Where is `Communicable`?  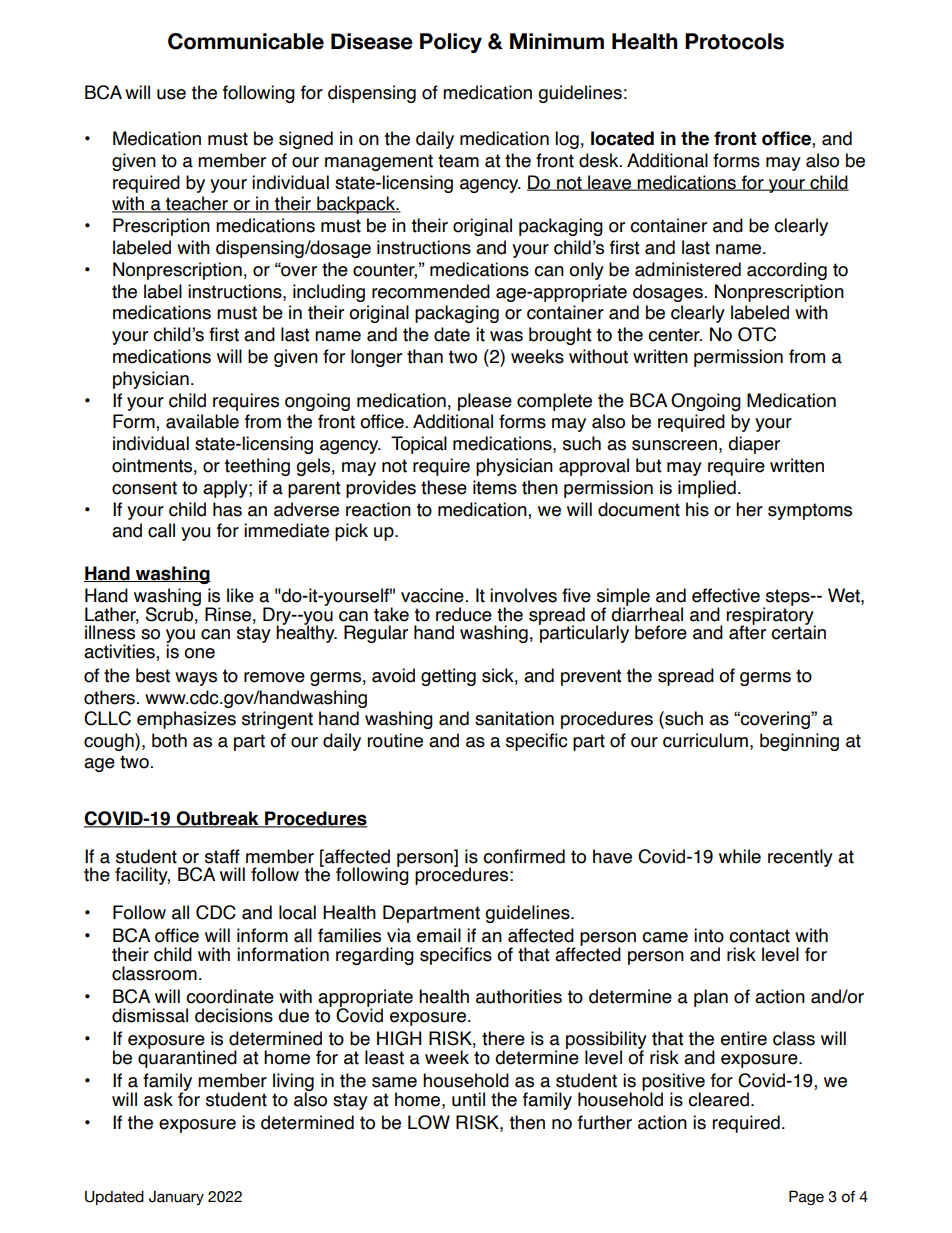 Communicable is located at coordinates (246, 41).
